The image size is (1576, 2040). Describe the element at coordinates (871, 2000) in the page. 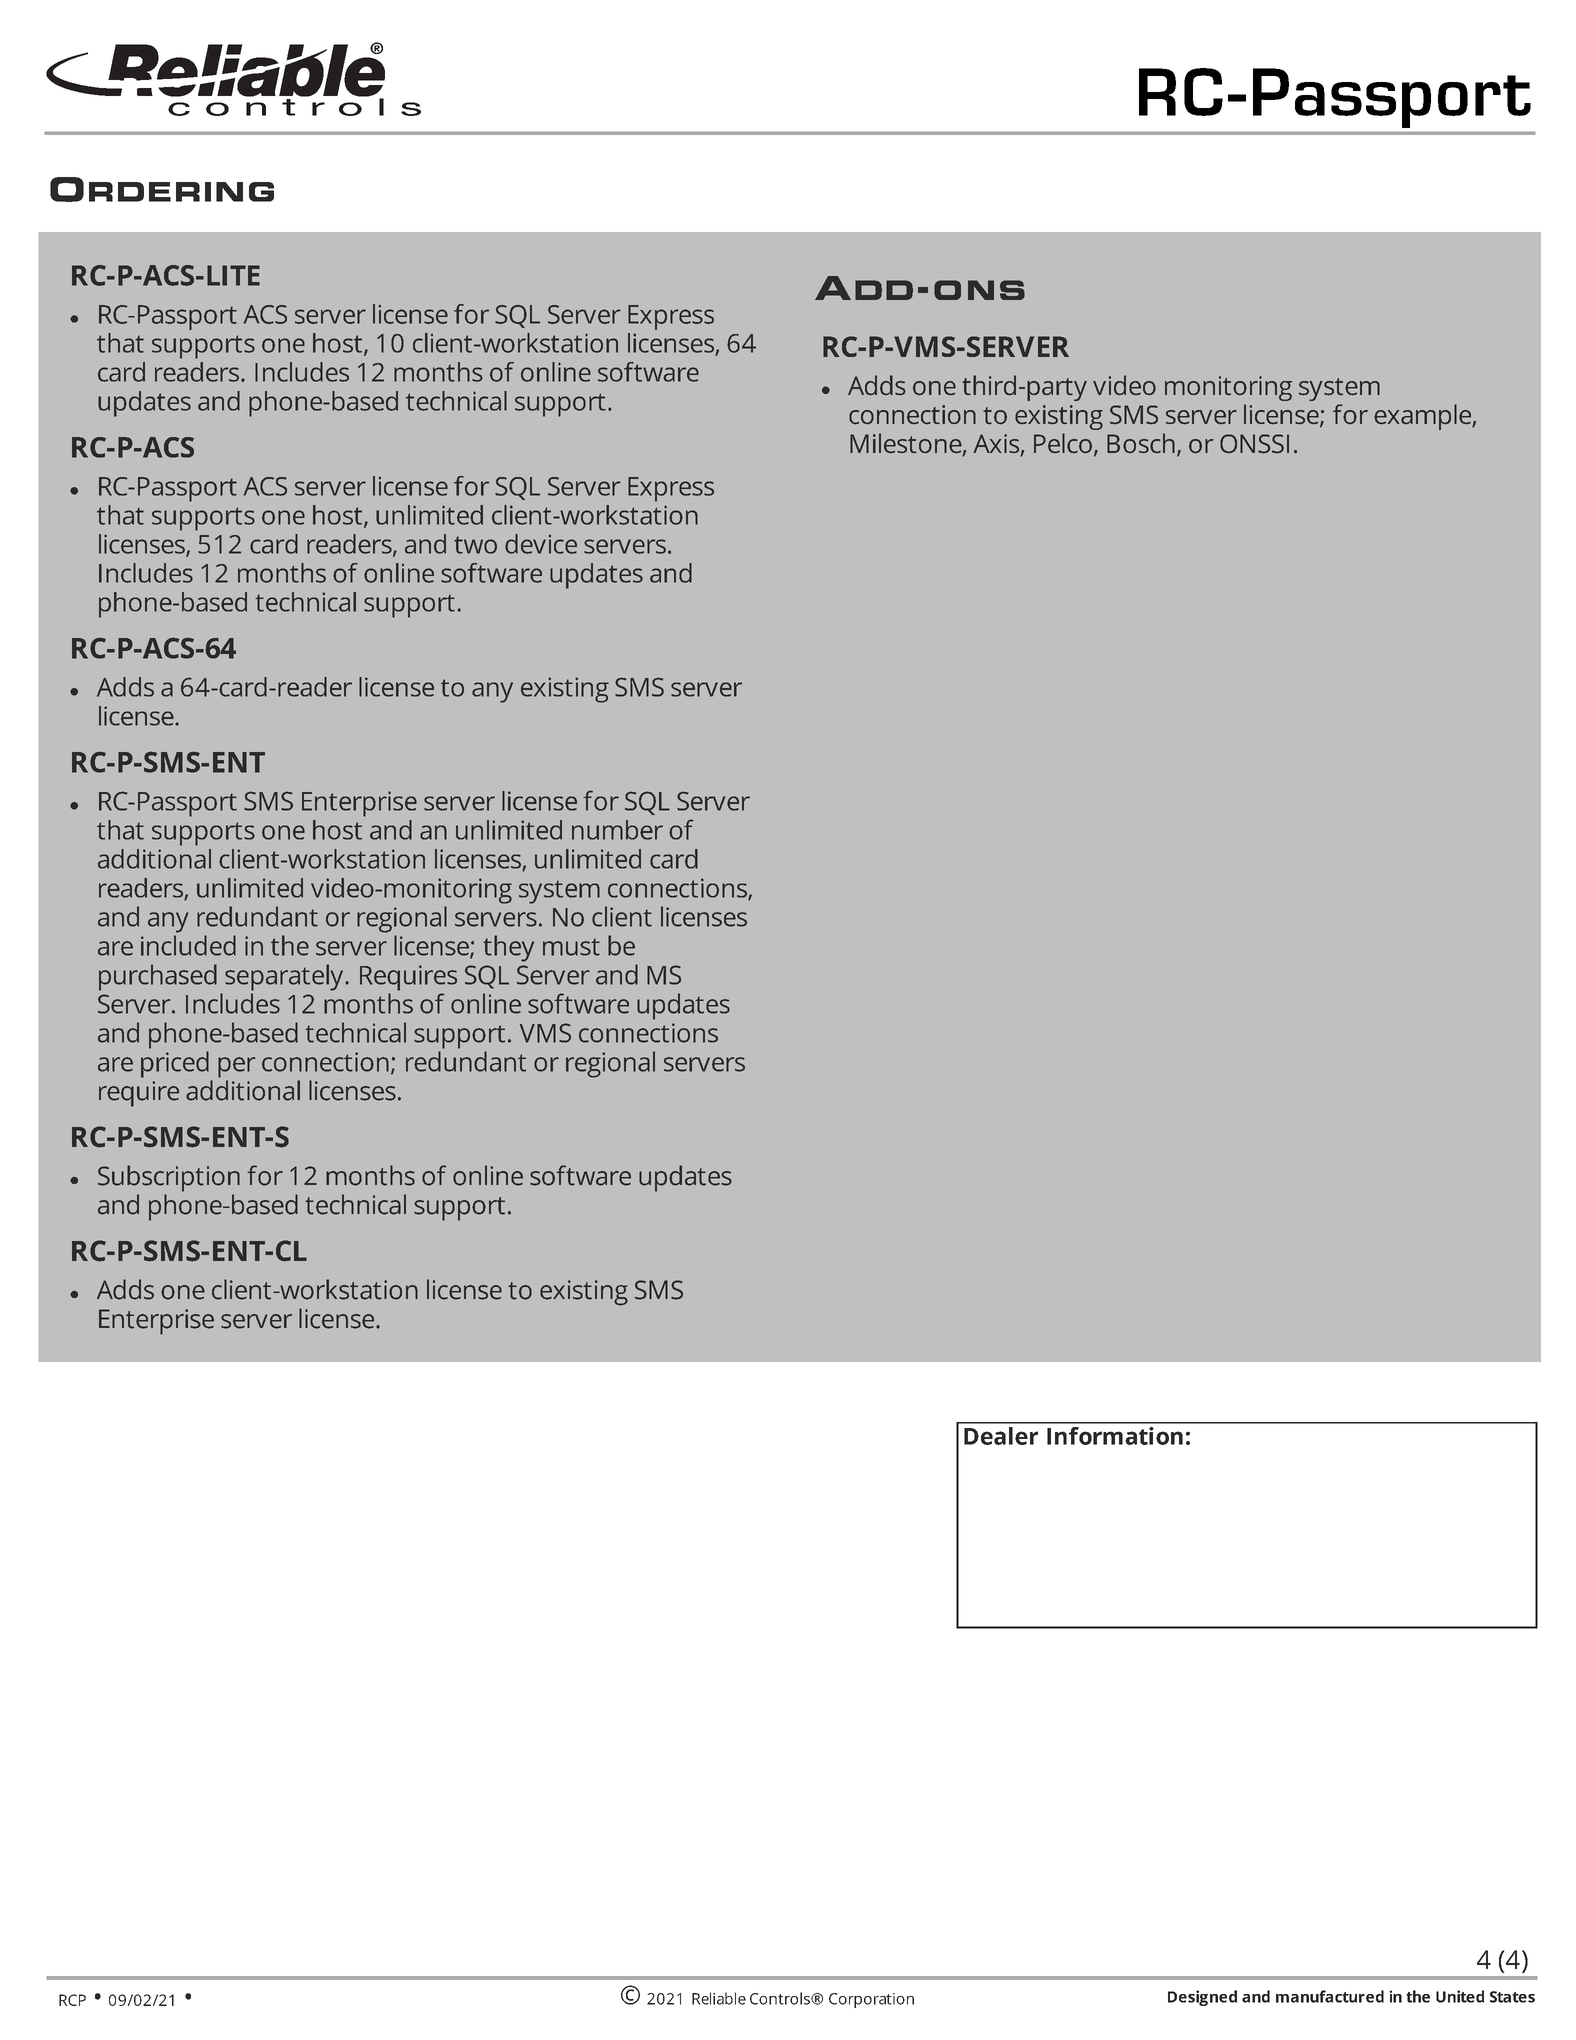

I see `Corporation` at that location.
